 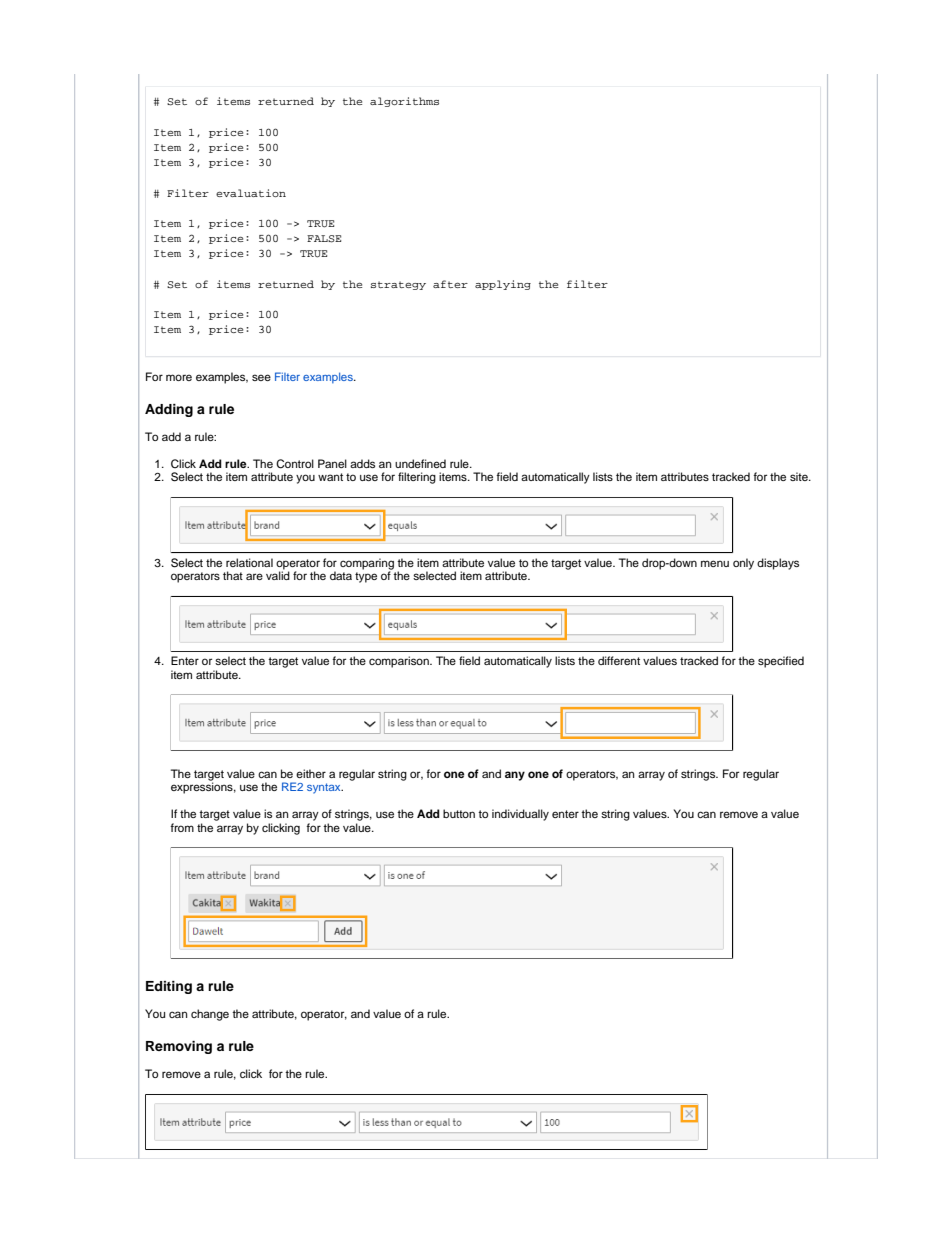 I want to click on individually, so click(x=520, y=815).
